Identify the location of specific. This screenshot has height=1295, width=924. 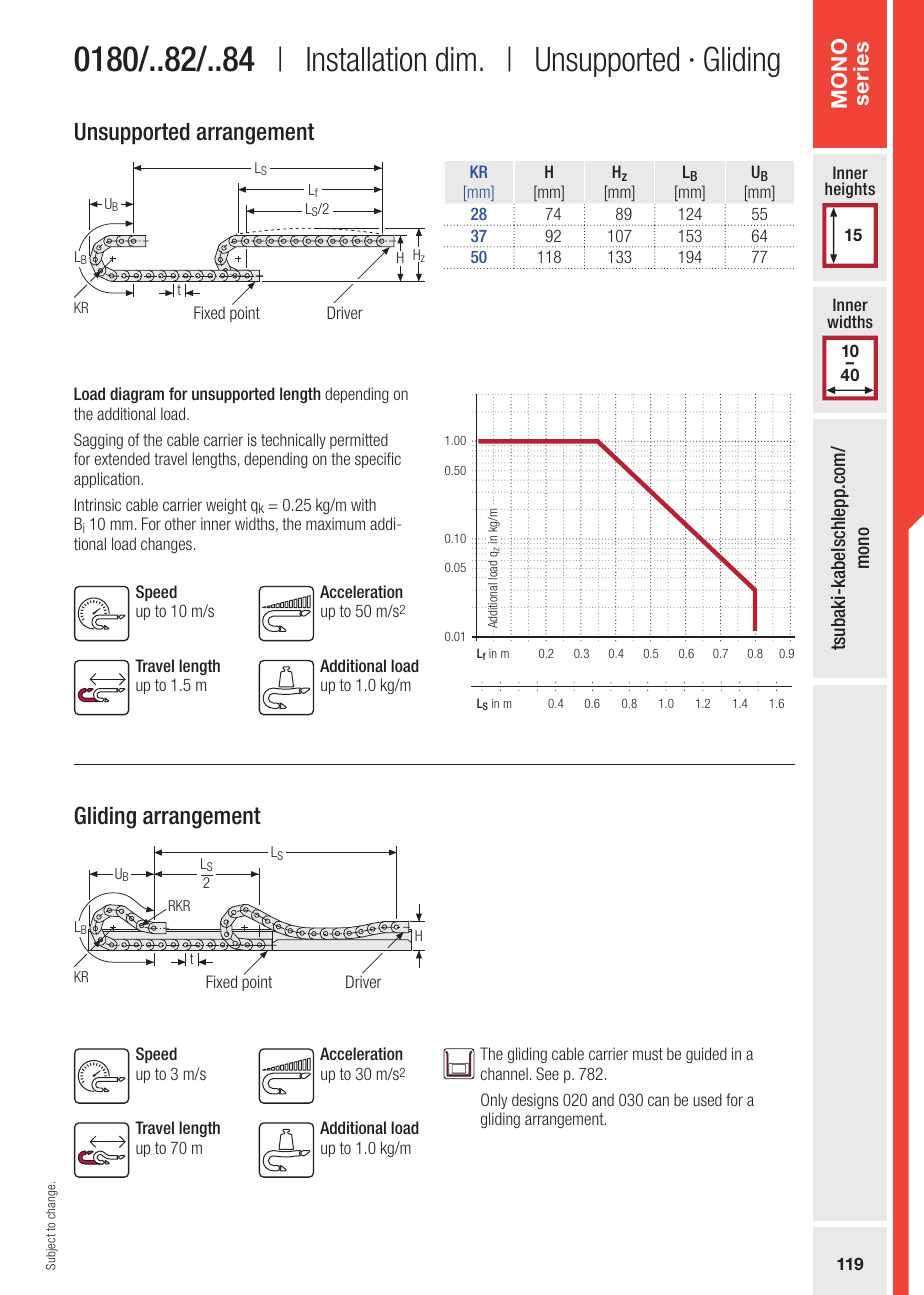
(378, 460).
